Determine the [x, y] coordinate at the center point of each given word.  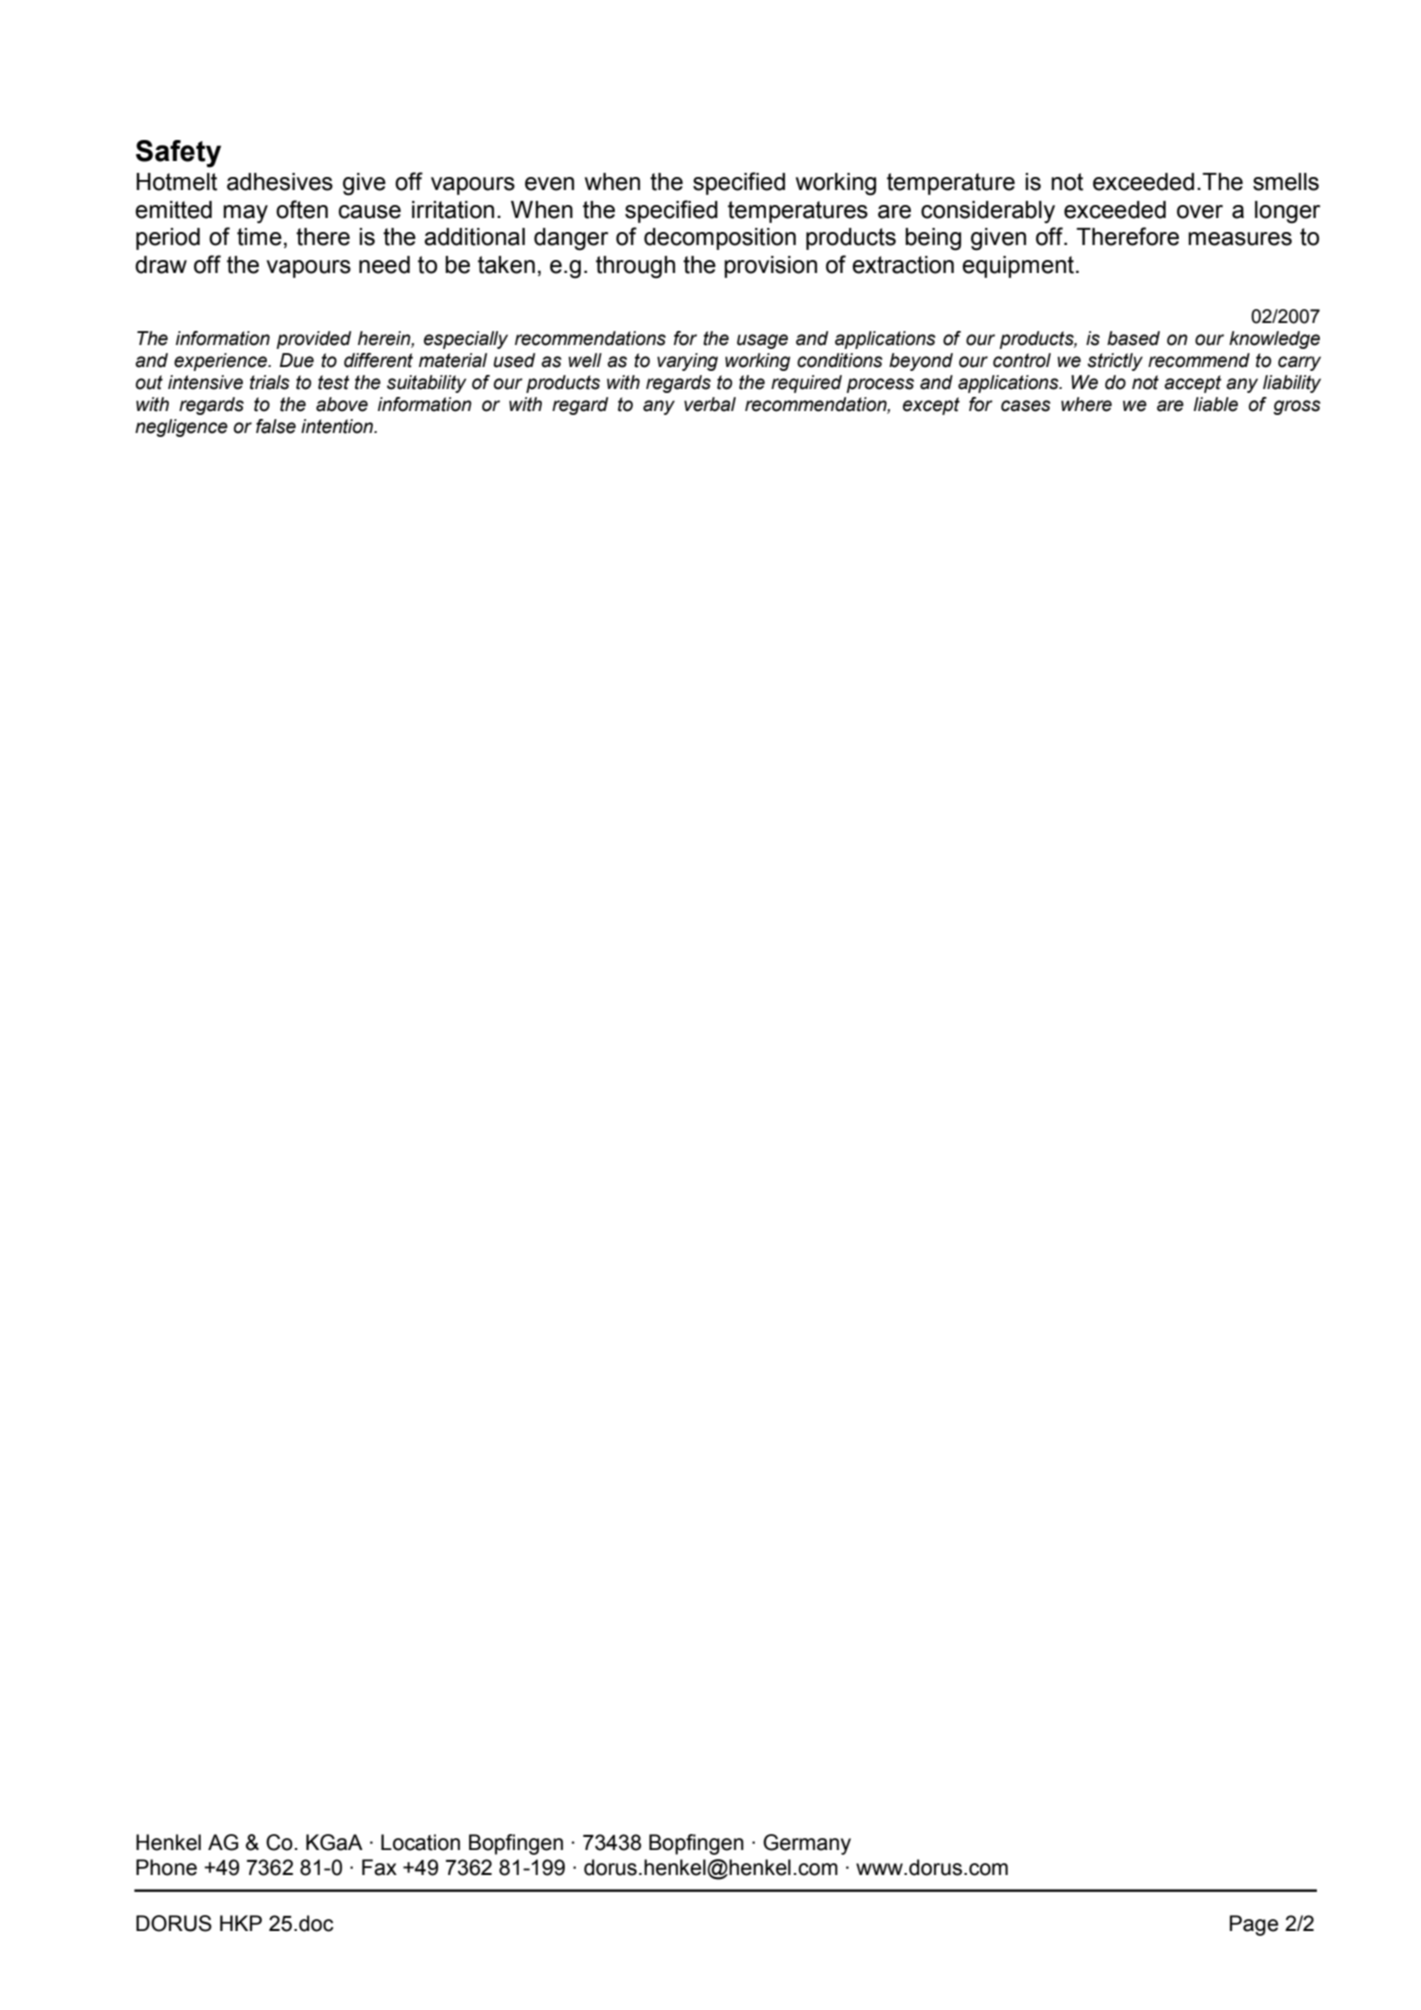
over [1200, 212]
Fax [379, 1867]
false [276, 426]
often [302, 209]
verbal [710, 404]
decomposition [720, 239]
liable [1216, 404]
